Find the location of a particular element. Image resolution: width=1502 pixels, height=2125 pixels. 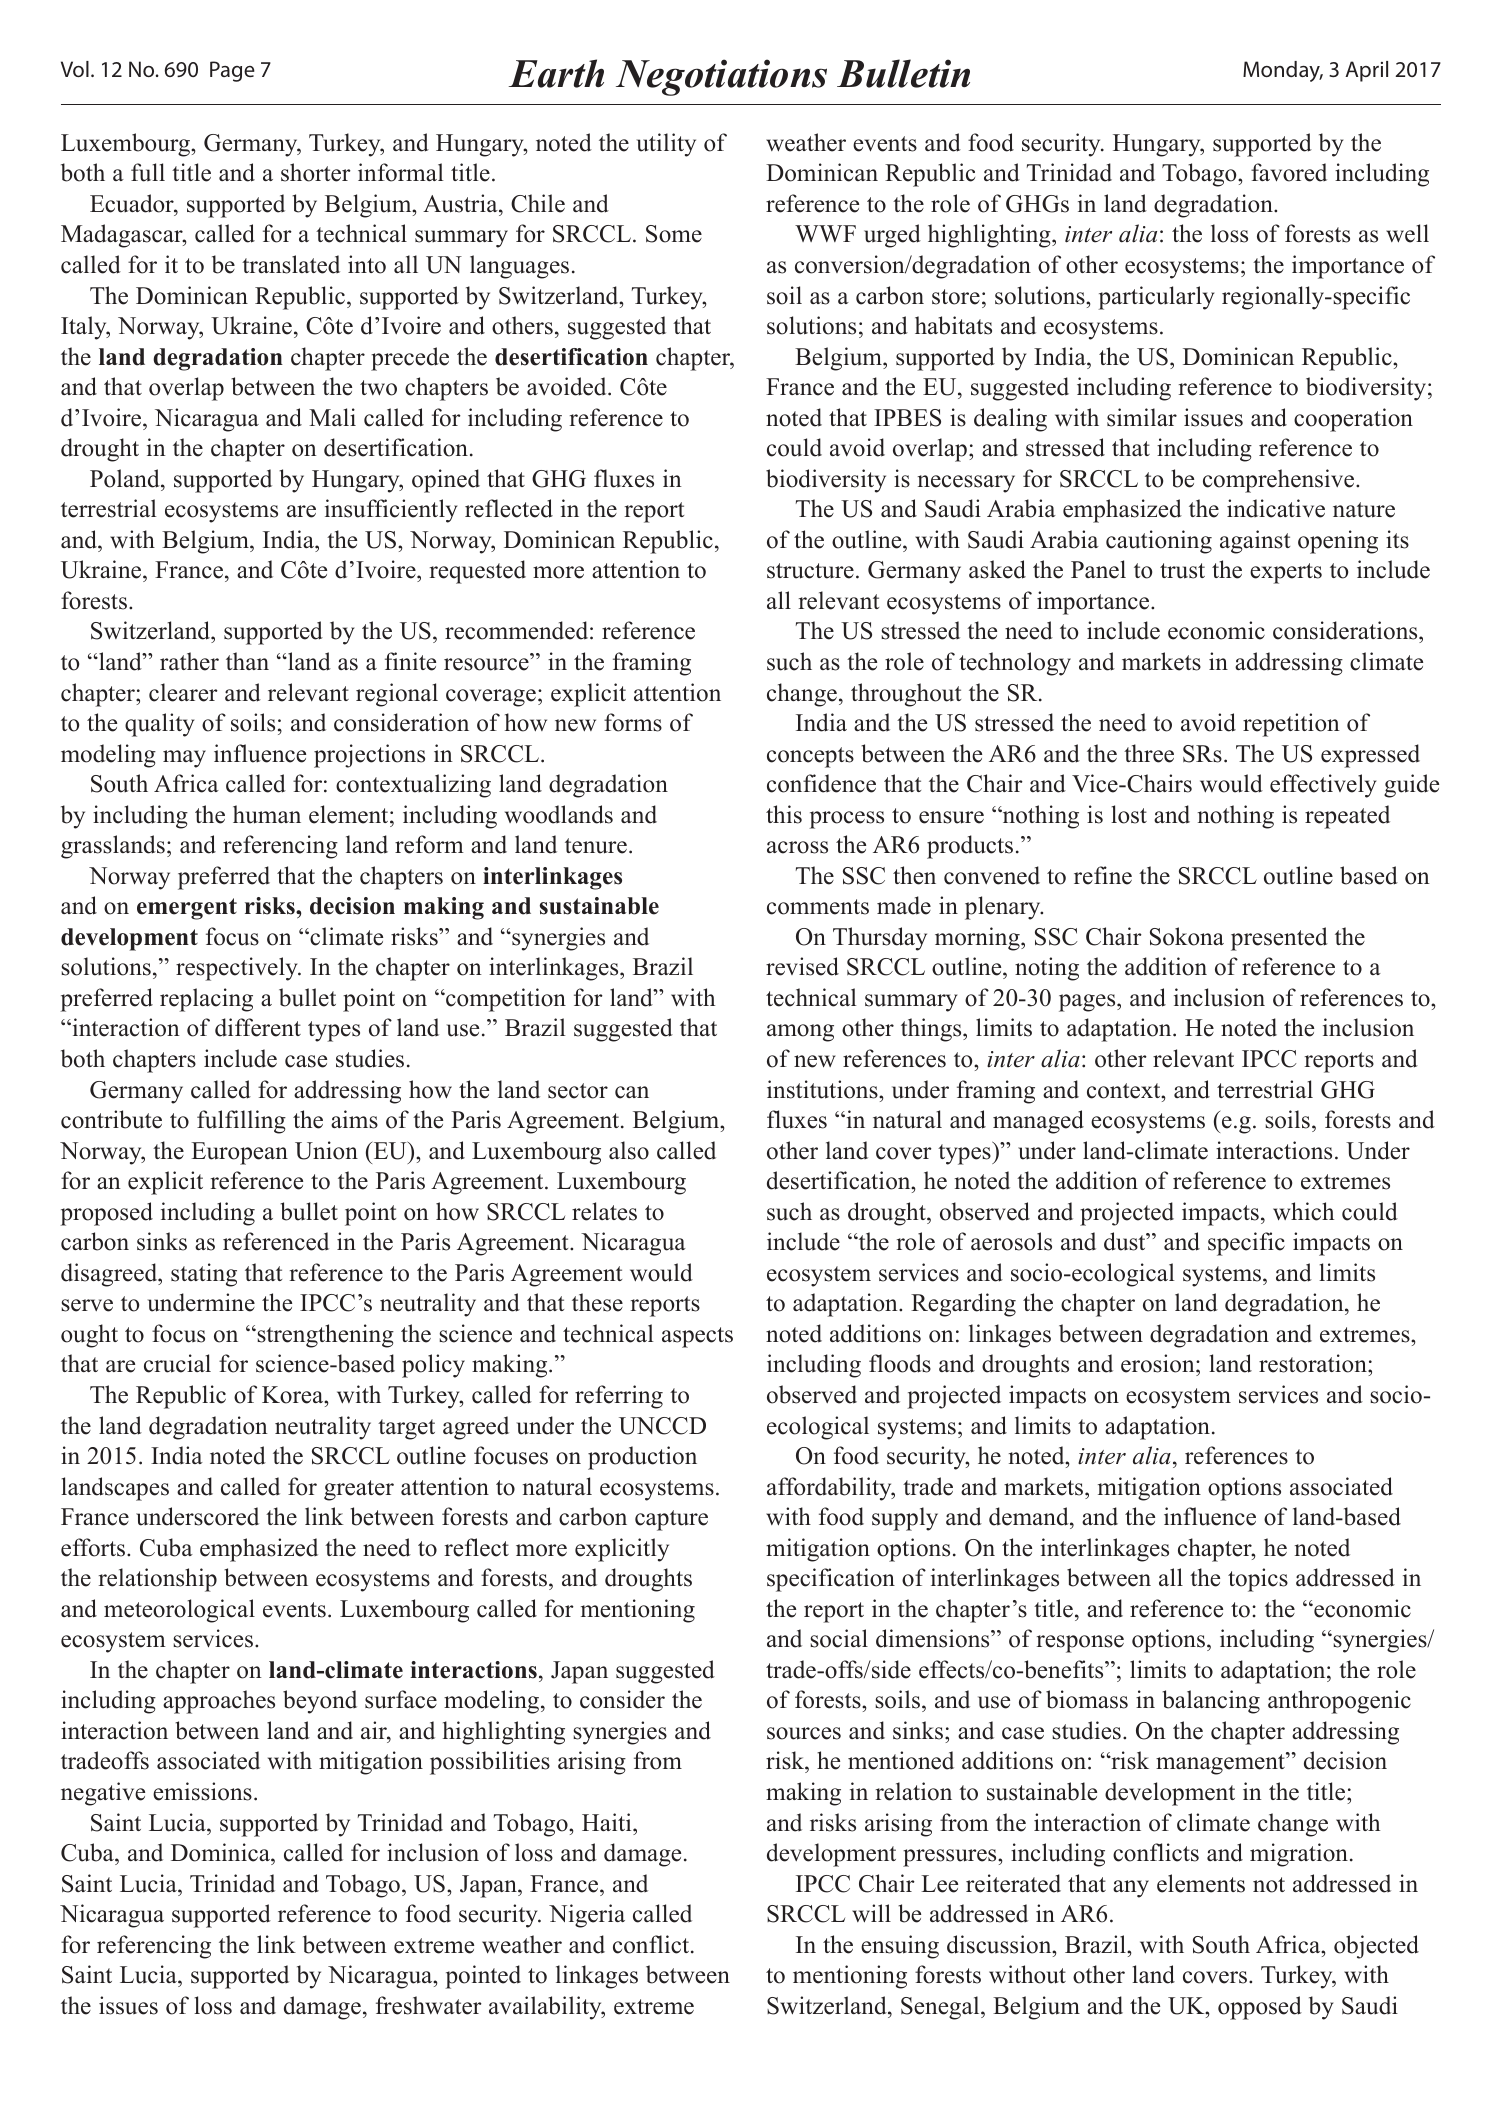

experts is located at coordinates (1286, 573).
